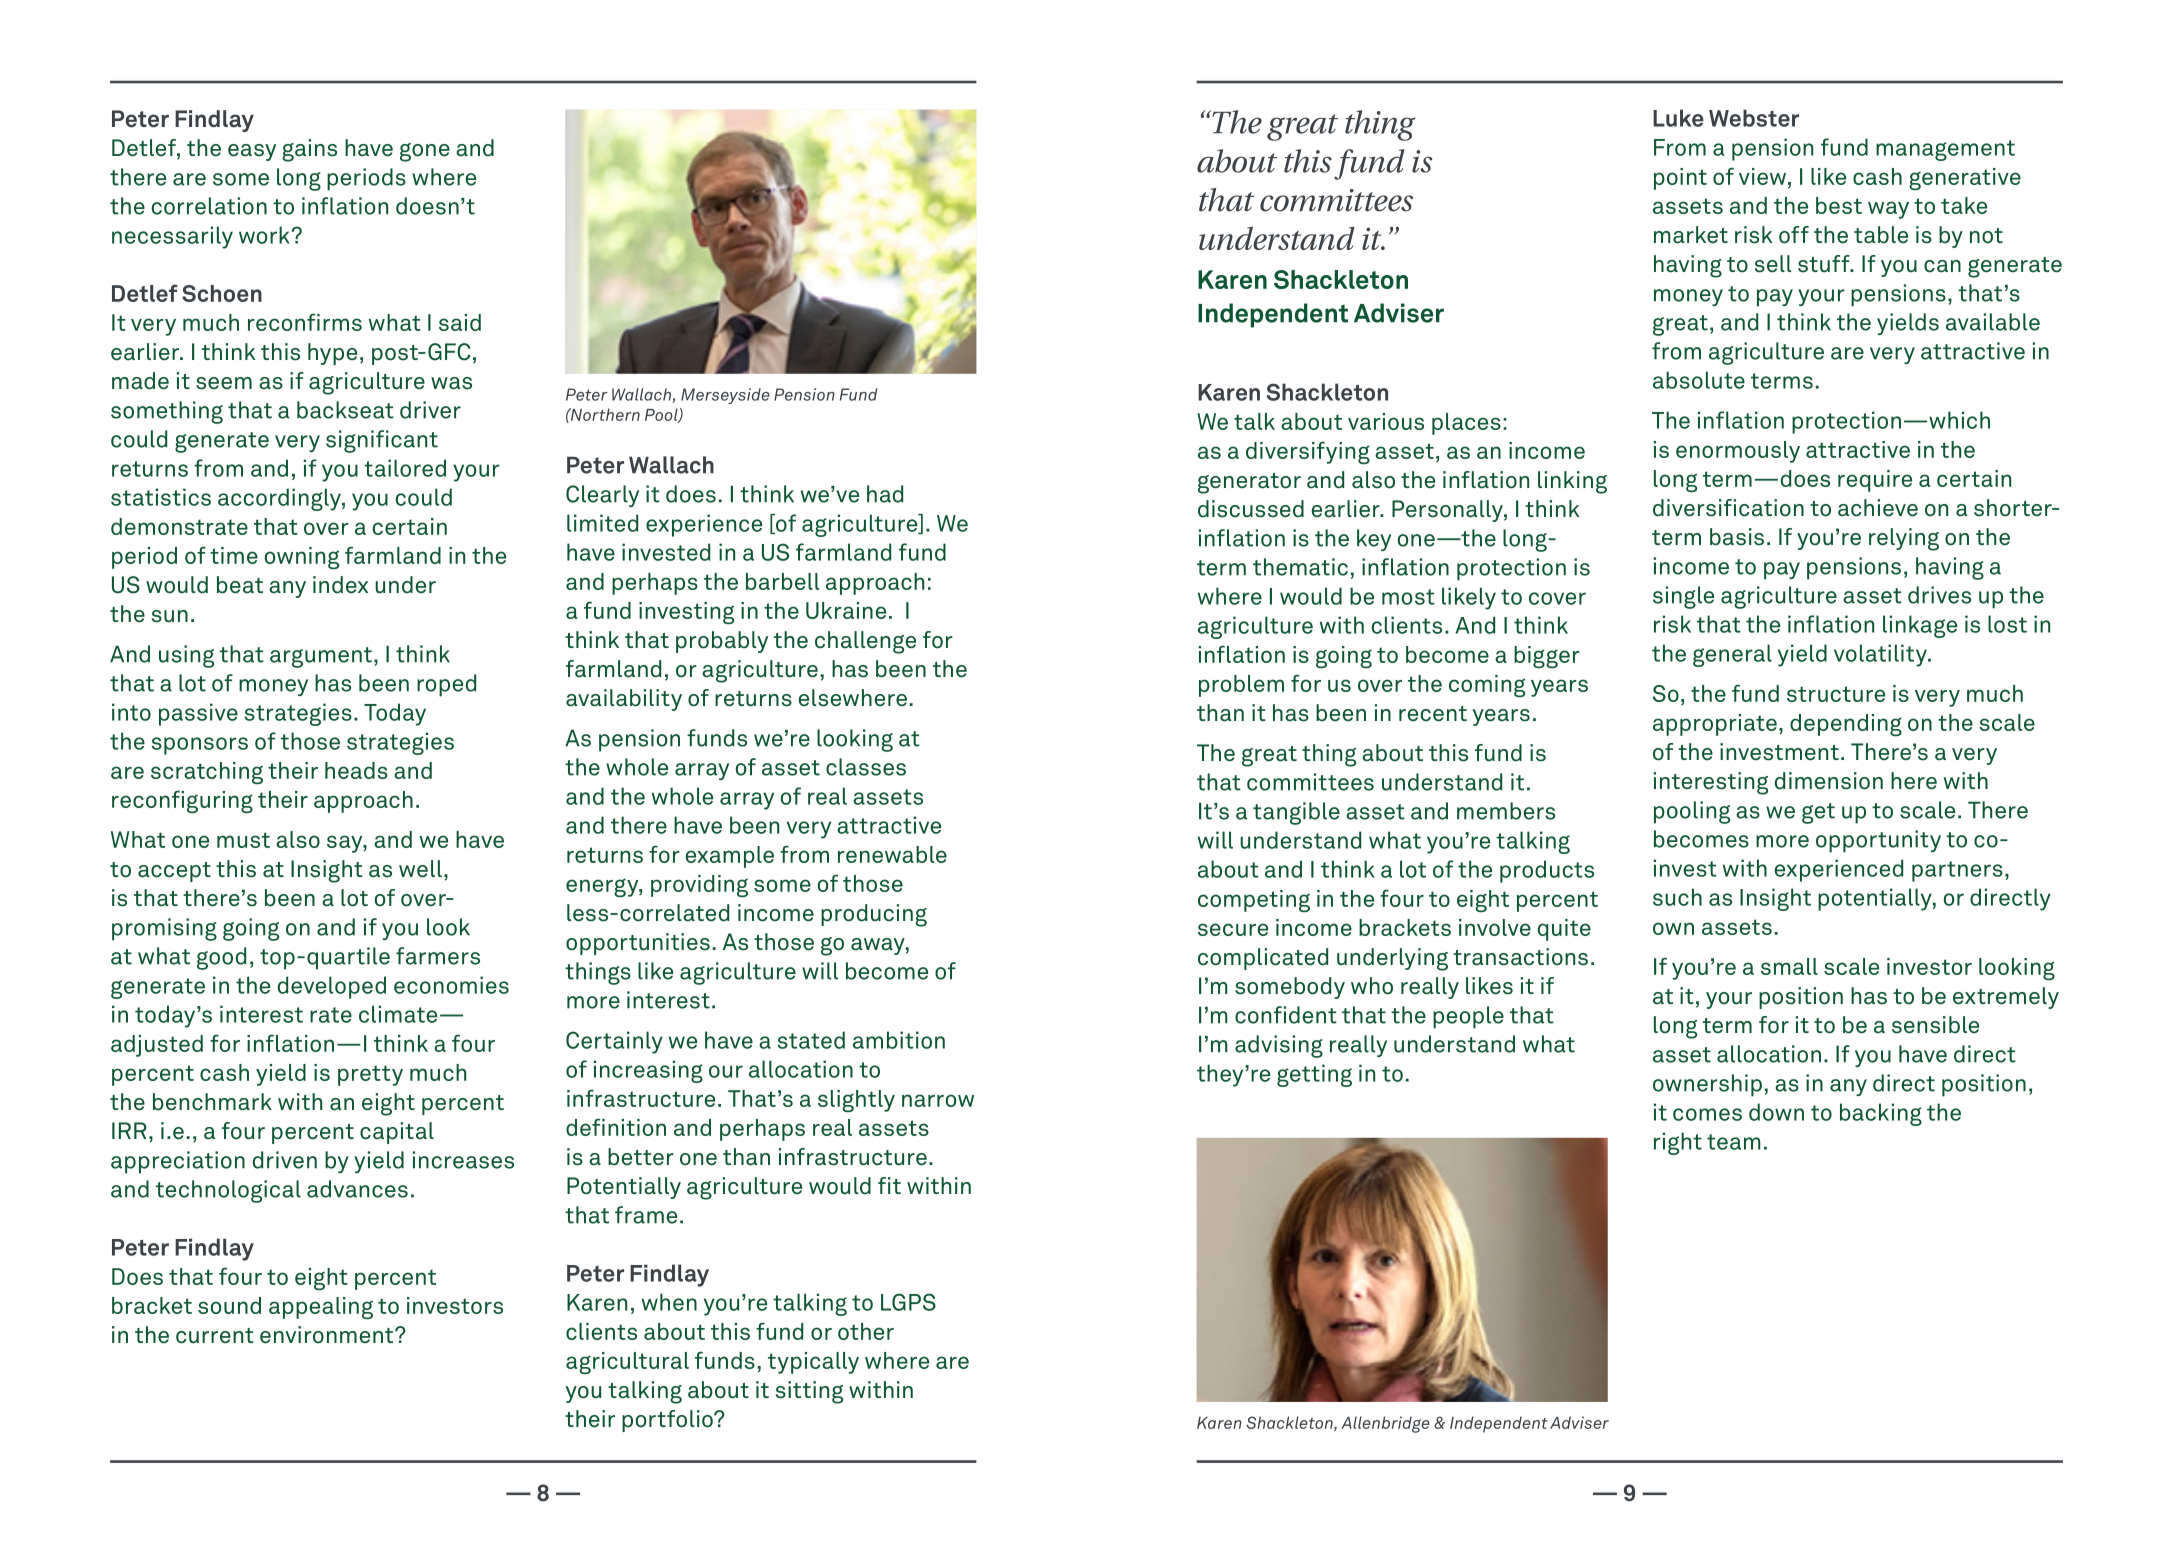  What do you see at coordinates (356, 770) in the screenshot?
I see `heads` at bounding box center [356, 770].
